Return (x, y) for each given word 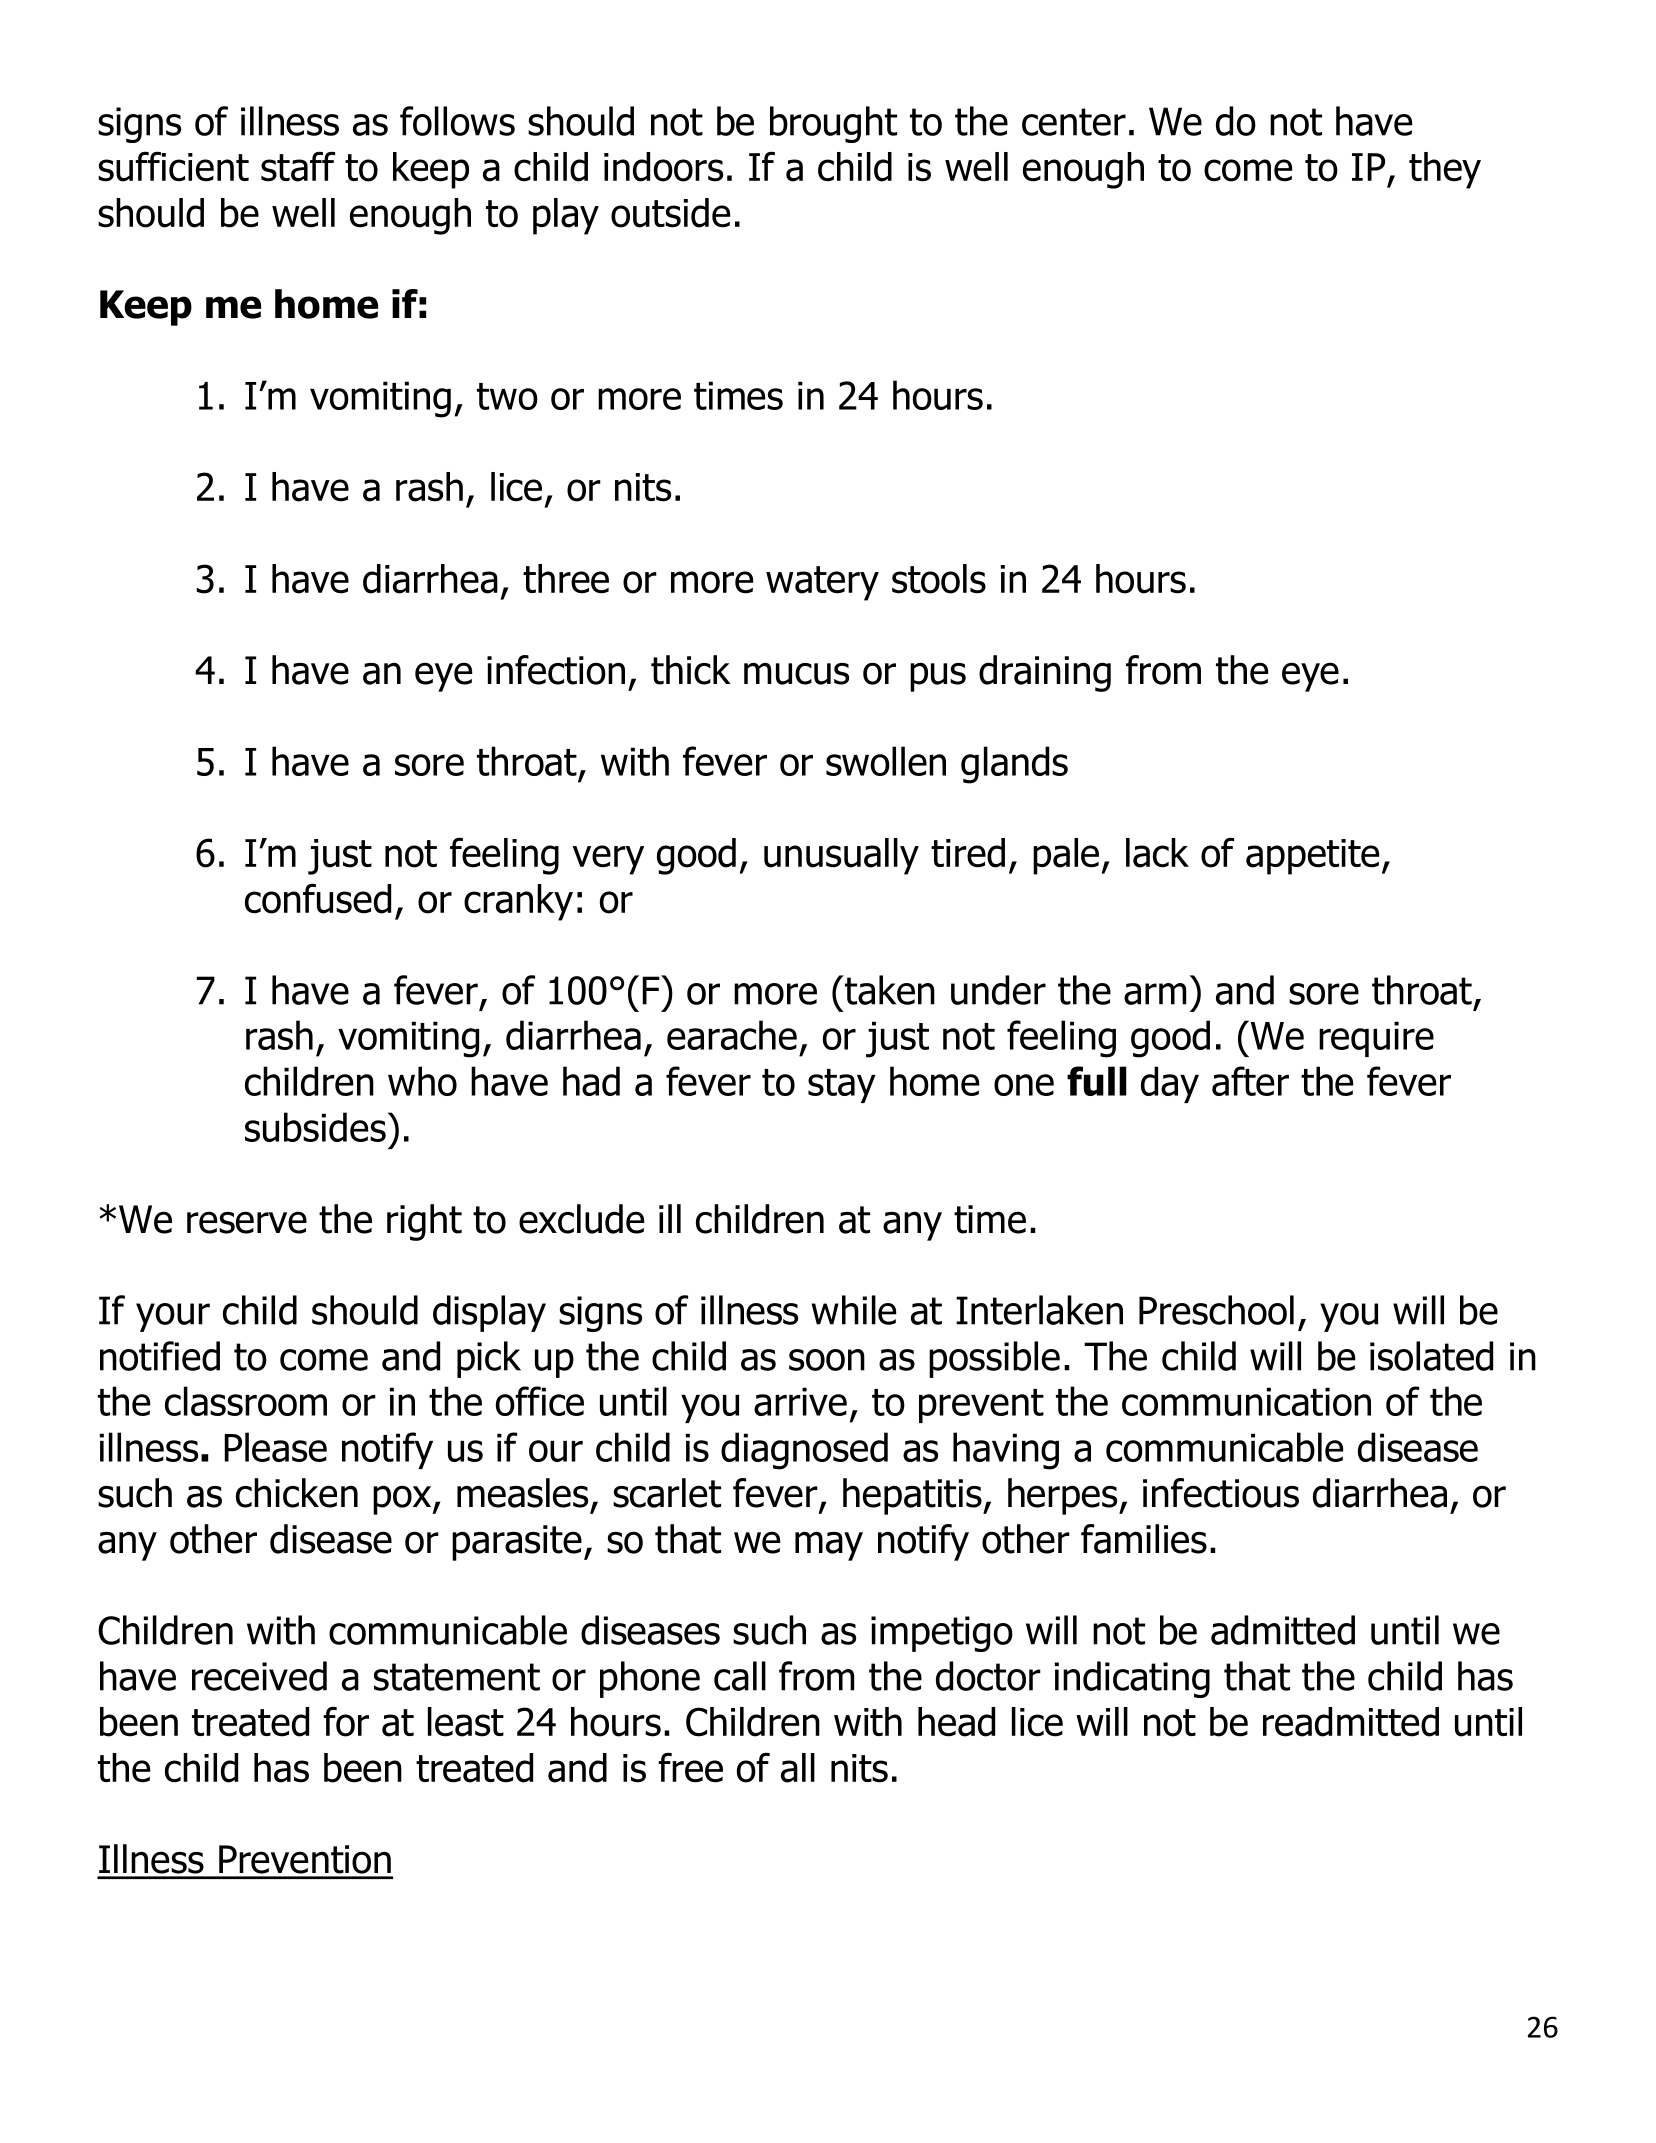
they (1445, 170)
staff (298, 166)
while (853, 1310)
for (346, 1721)
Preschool (1216, 1310)
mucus (796, 673)
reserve (247, 1222)
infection (556, 670)
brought (833, 124)
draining (1045, 673)
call (740, 1676)
